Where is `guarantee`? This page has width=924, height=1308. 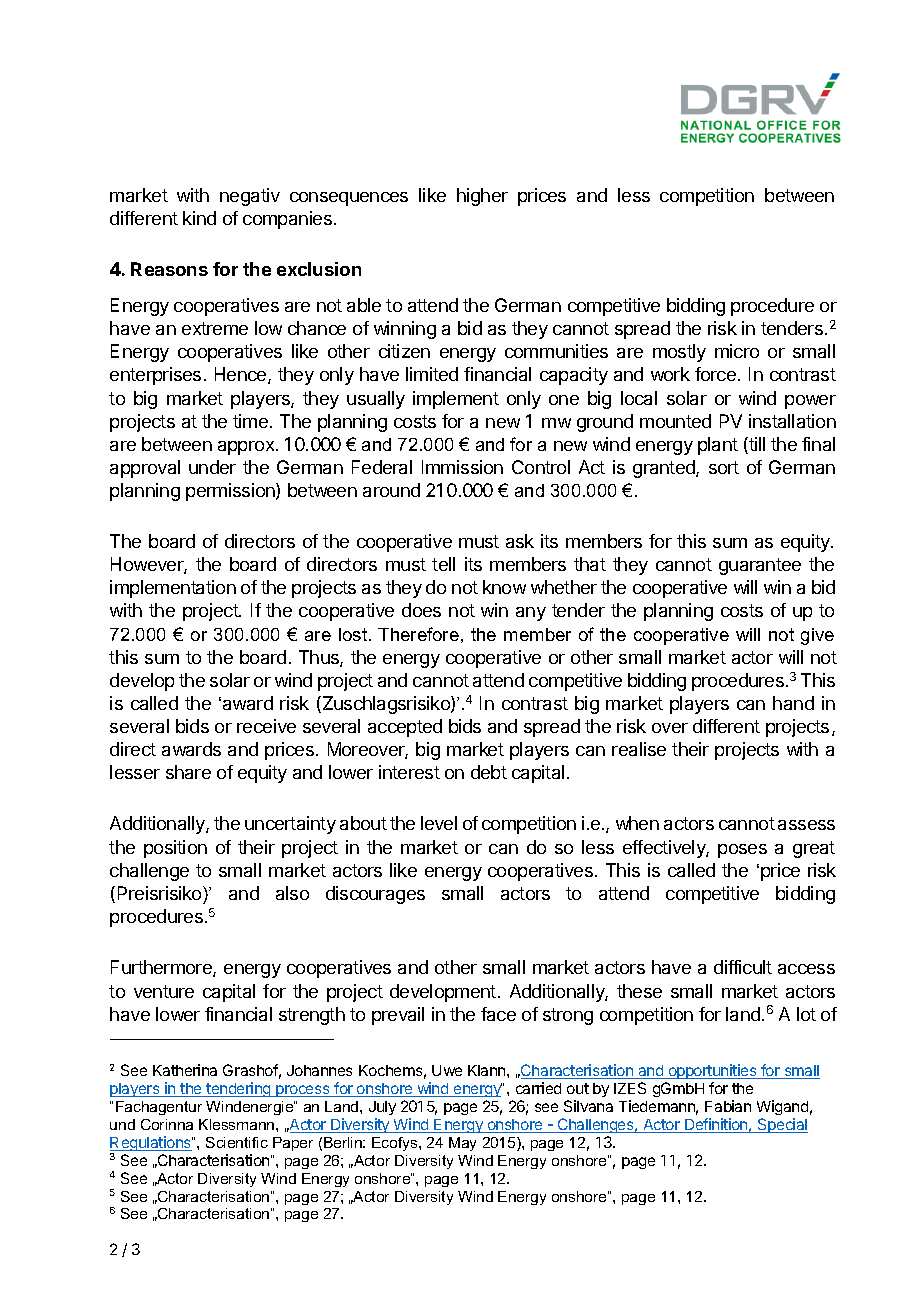
guarantee is located at coordinates (760, 566).
